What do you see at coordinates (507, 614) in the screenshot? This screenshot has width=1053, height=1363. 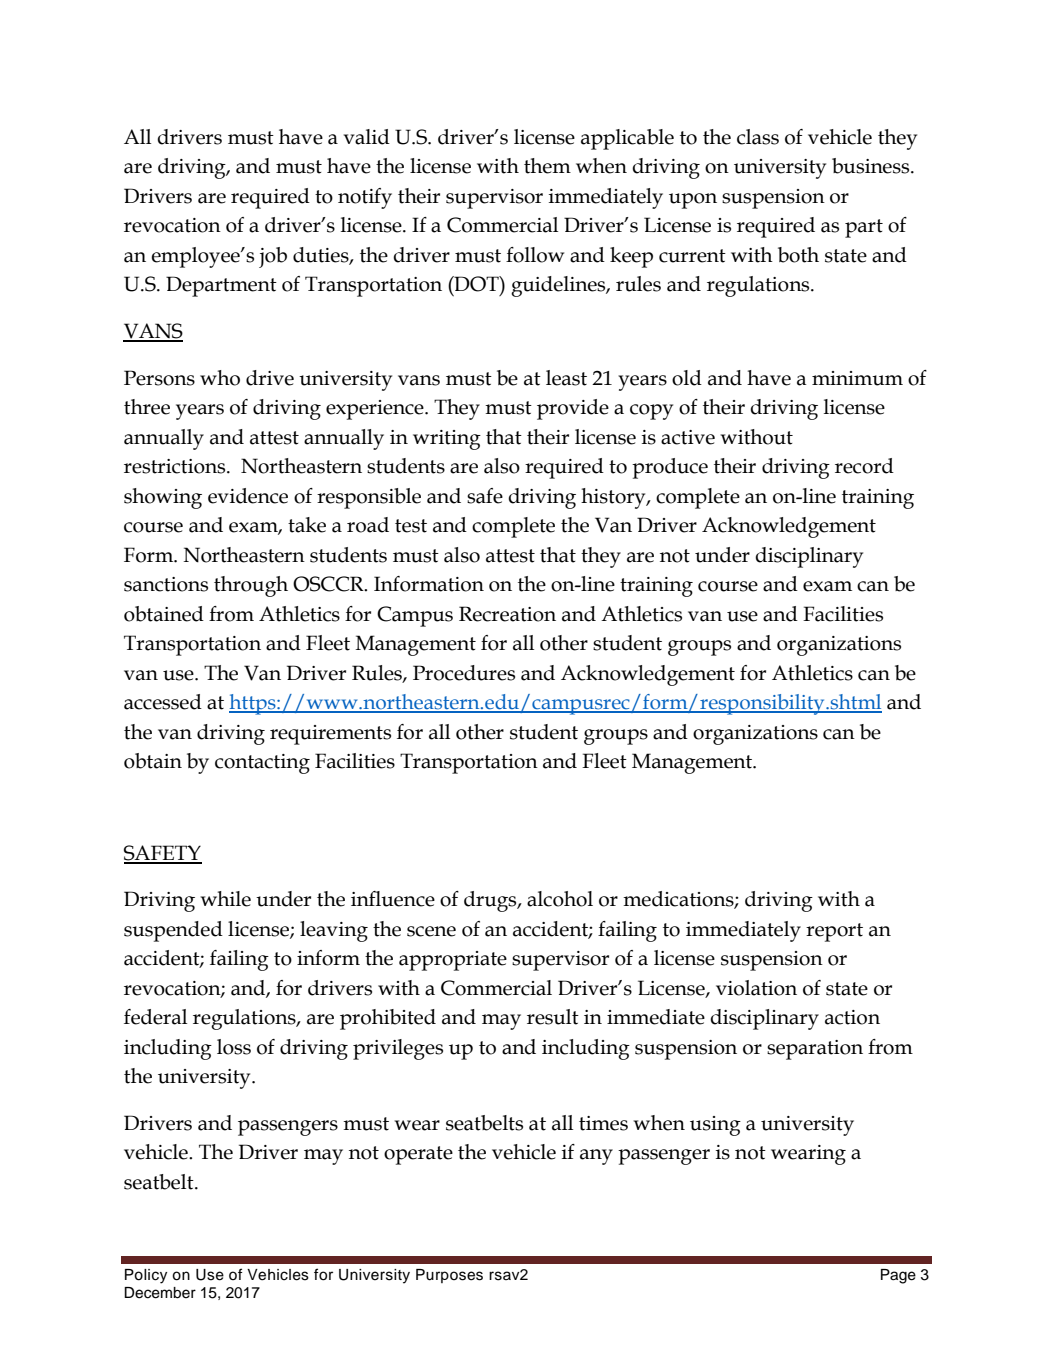 I see `Recreation` at bounding box center [507, 614].
